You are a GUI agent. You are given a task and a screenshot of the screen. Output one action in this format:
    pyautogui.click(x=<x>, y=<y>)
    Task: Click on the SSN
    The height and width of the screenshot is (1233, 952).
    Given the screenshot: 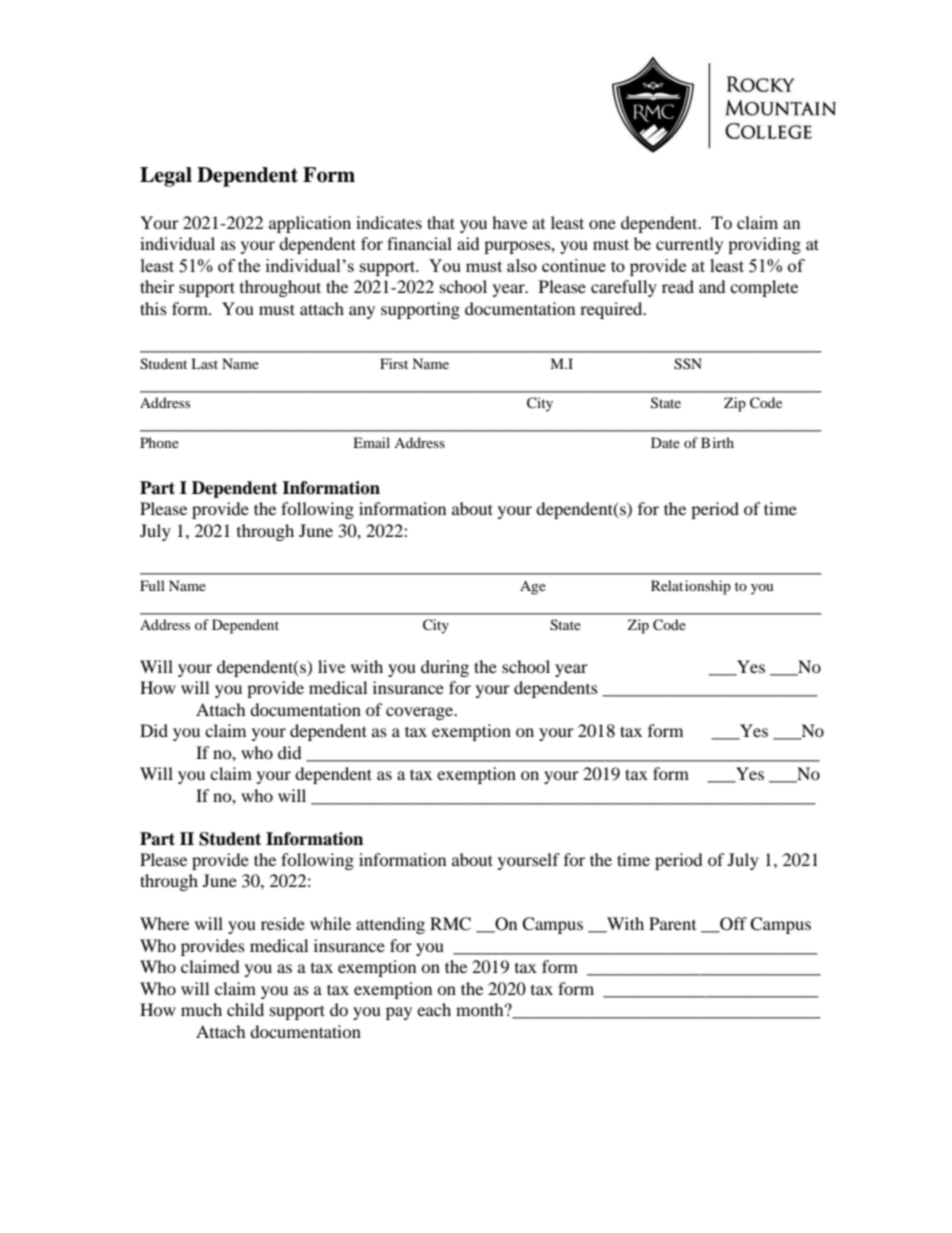 What is the action you would take?
    pyautogui.click(x=688, y=364)
